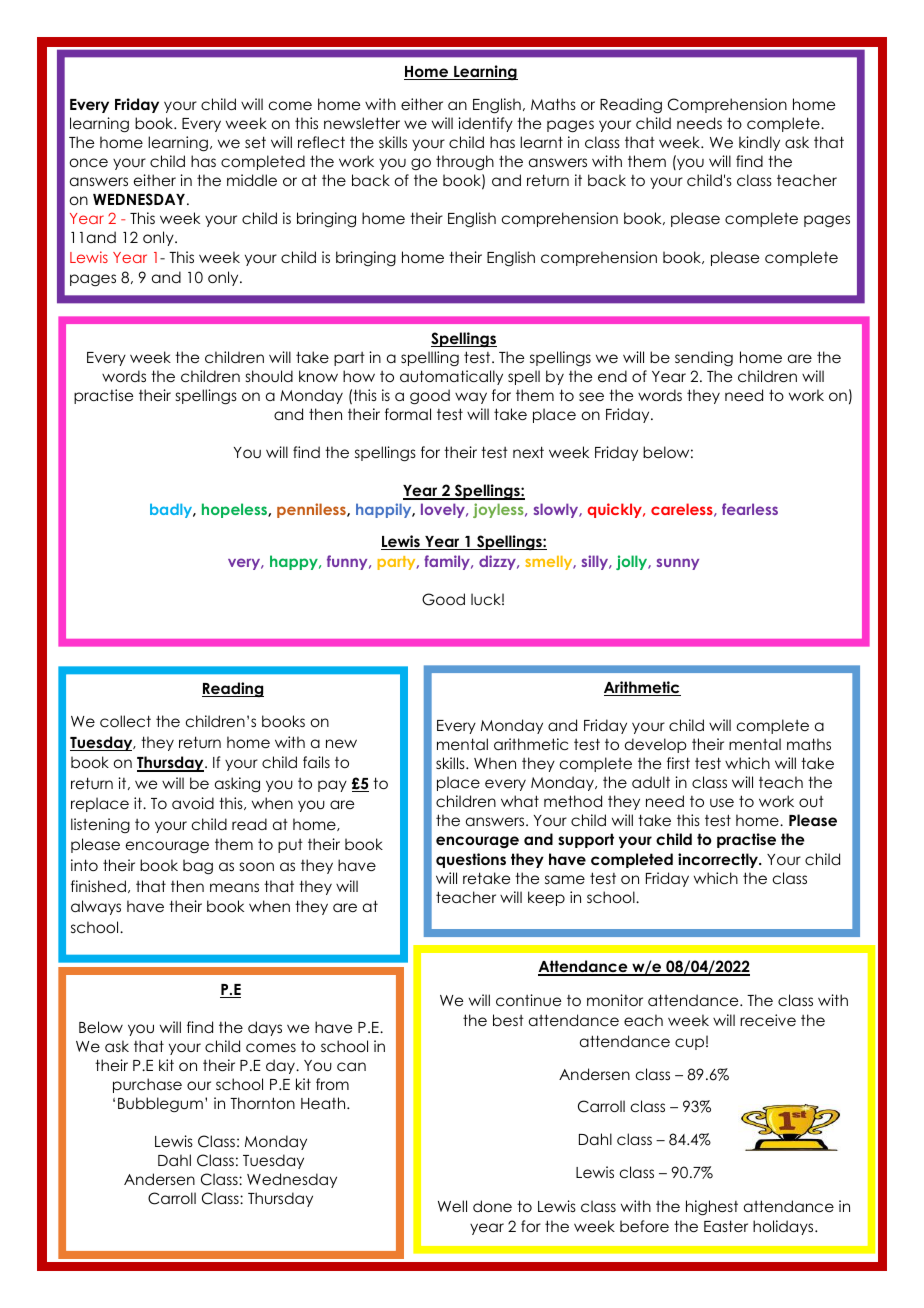  I want to click on should, so click(269, 376).
